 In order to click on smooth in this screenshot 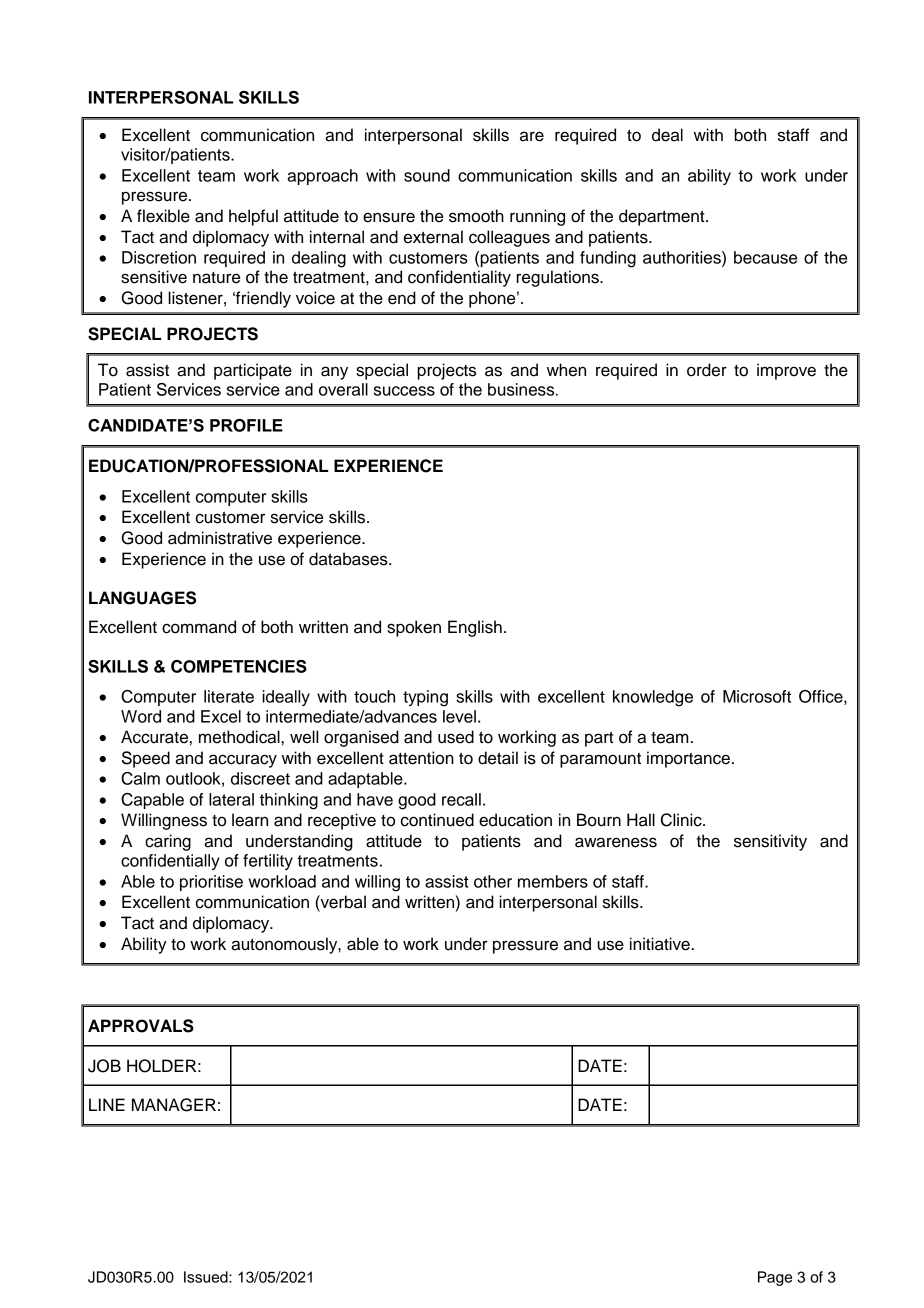, I will do `click(476, 216)`.
